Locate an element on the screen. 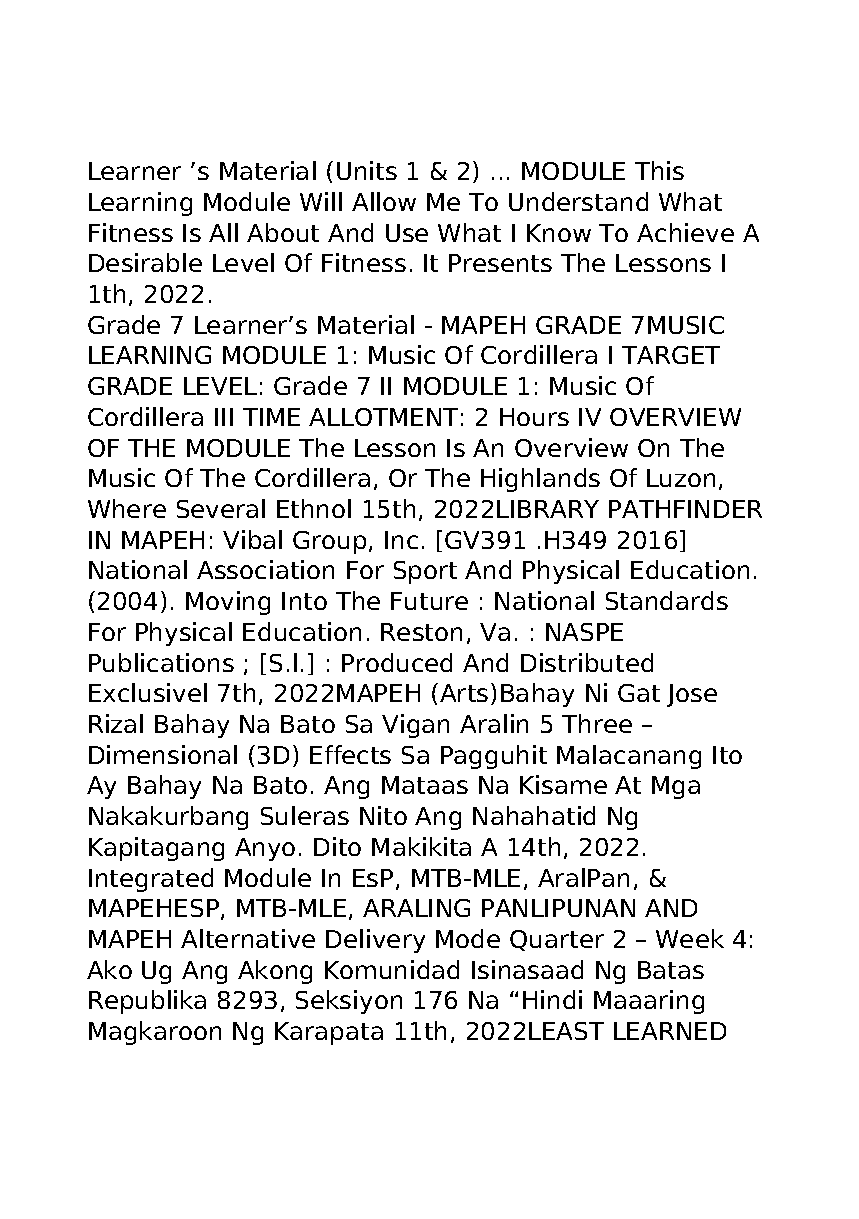 This screenshot has height=1219, width=859. TARGET is located at coordinates (671, 355).
